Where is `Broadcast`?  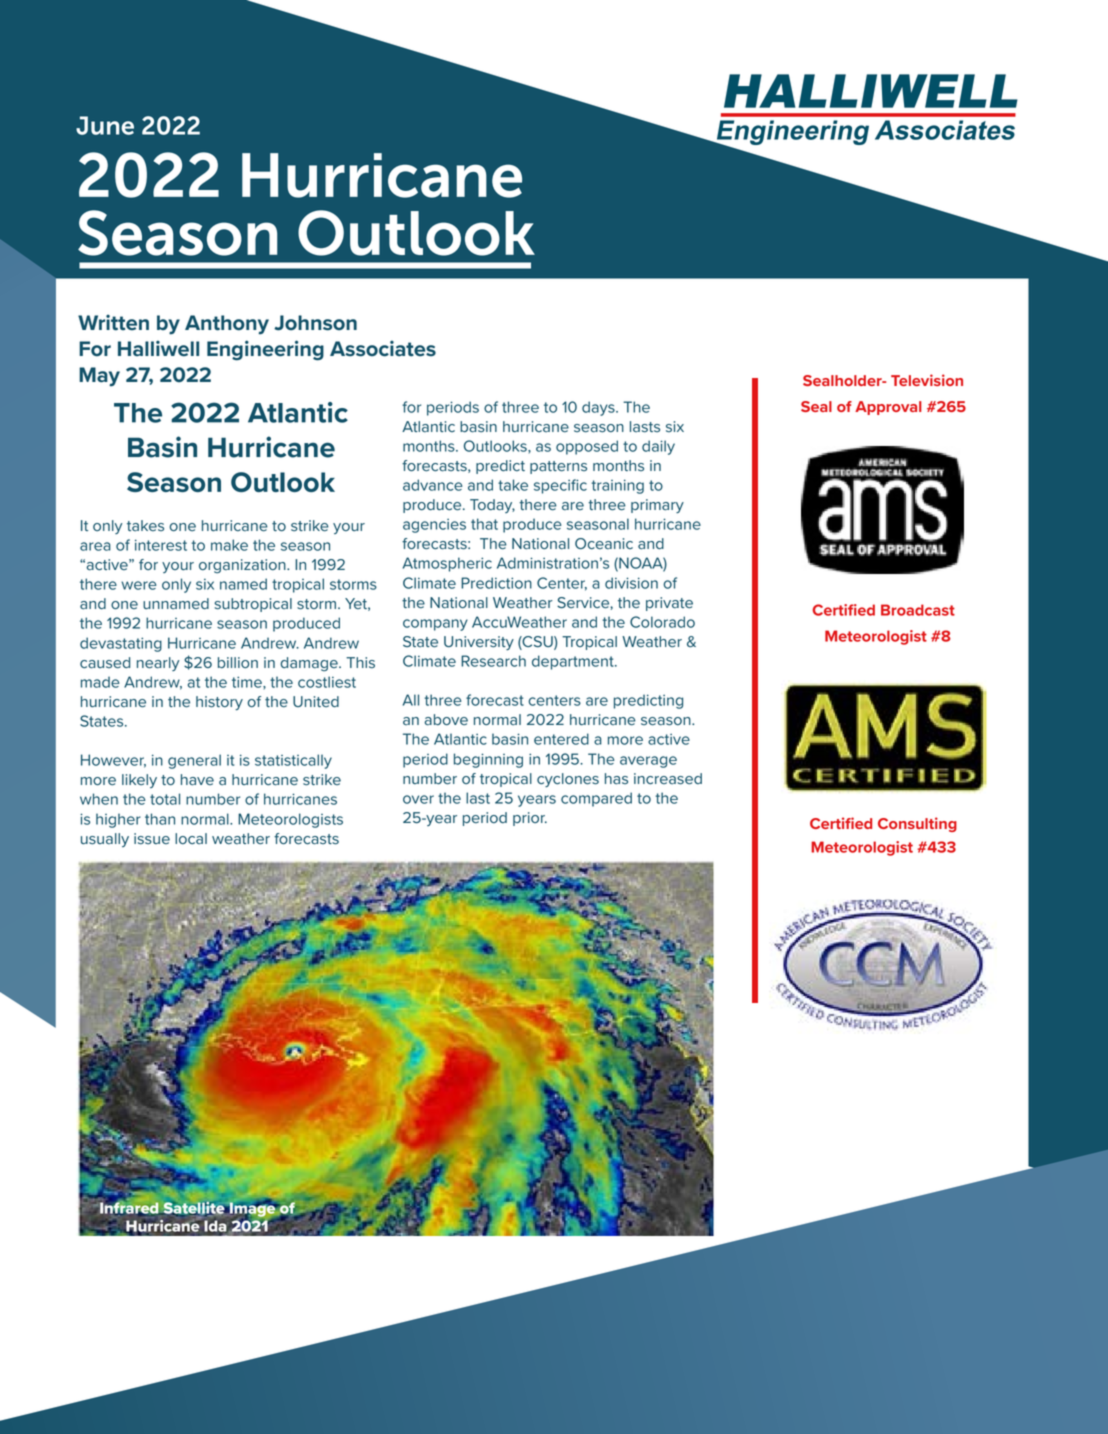 Broadcast is located at coordinates (918, 610).
